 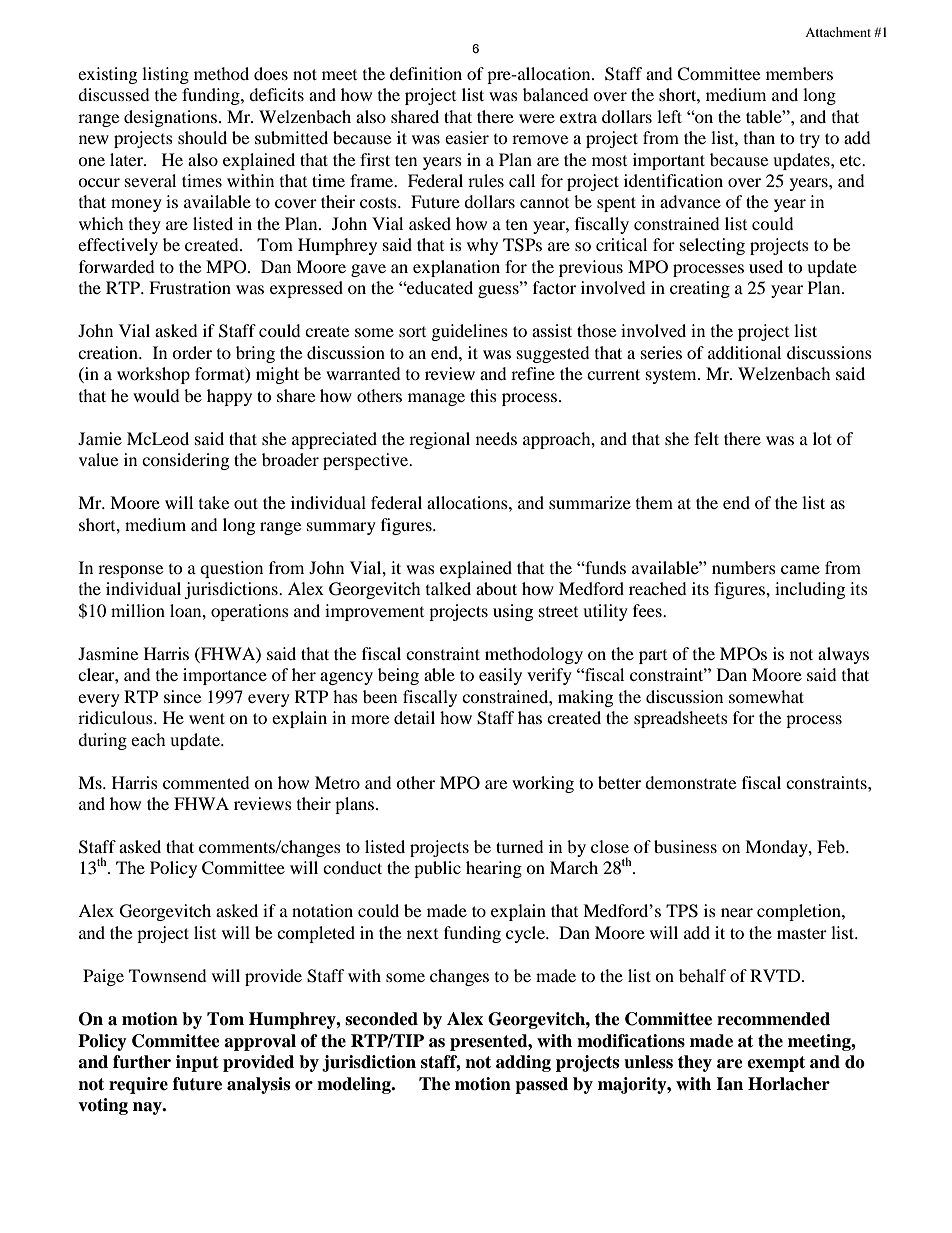 I want to click on question, so click(x=231, y=569).
